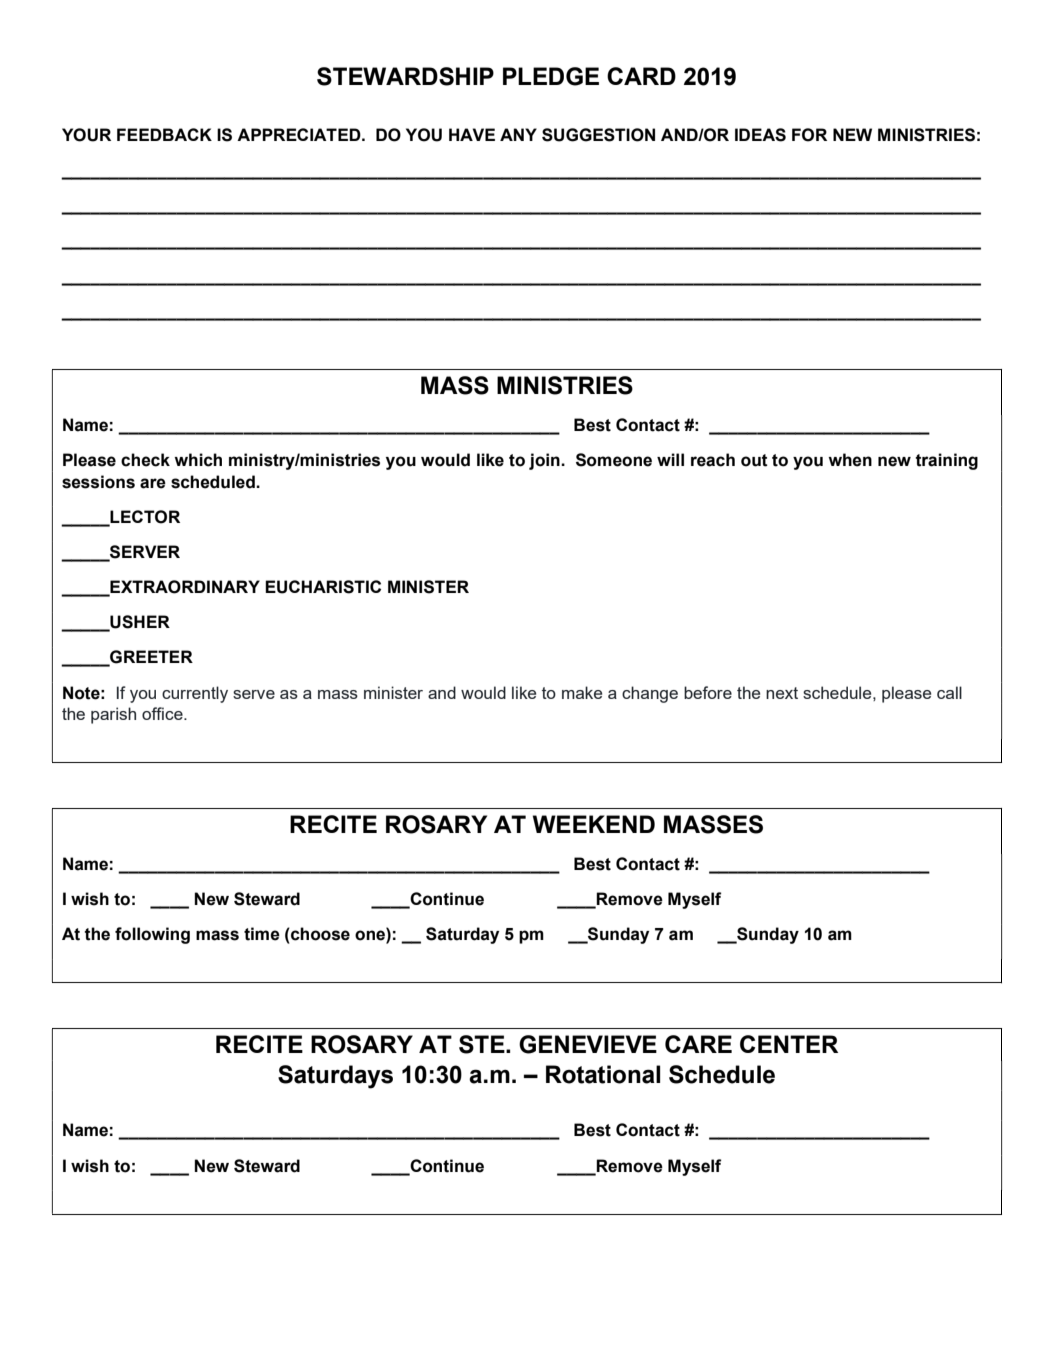  What do you see at coordinates (545, 461) in the document?
I see `join` at bounding box center [545, 461].
